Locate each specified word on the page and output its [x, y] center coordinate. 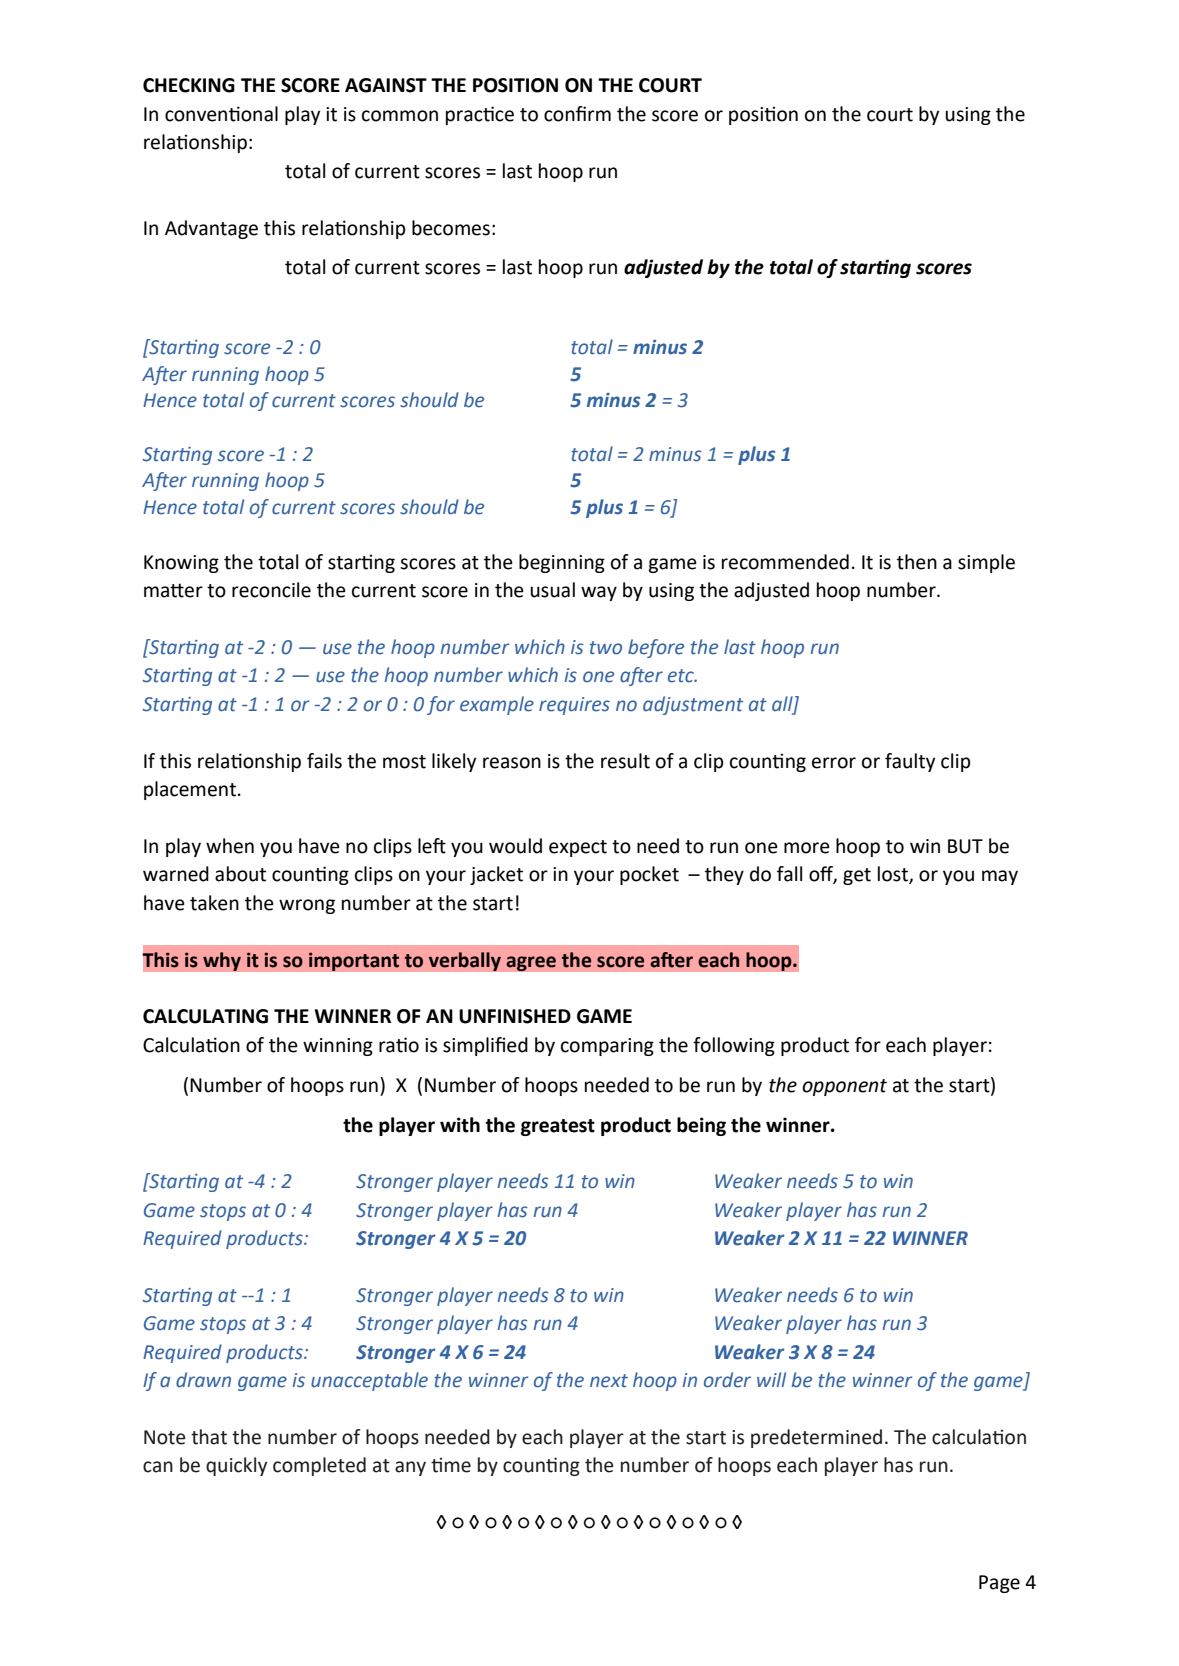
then [917, 562]
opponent [844, 1087]
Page [999, 1584]
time [451, 1465]
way [599, 593]
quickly [236, 1466]
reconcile [271, 590]
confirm [577, 114]
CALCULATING [205, 1016]
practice [480, 115]
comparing [607, 1047]
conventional [221, 114]
